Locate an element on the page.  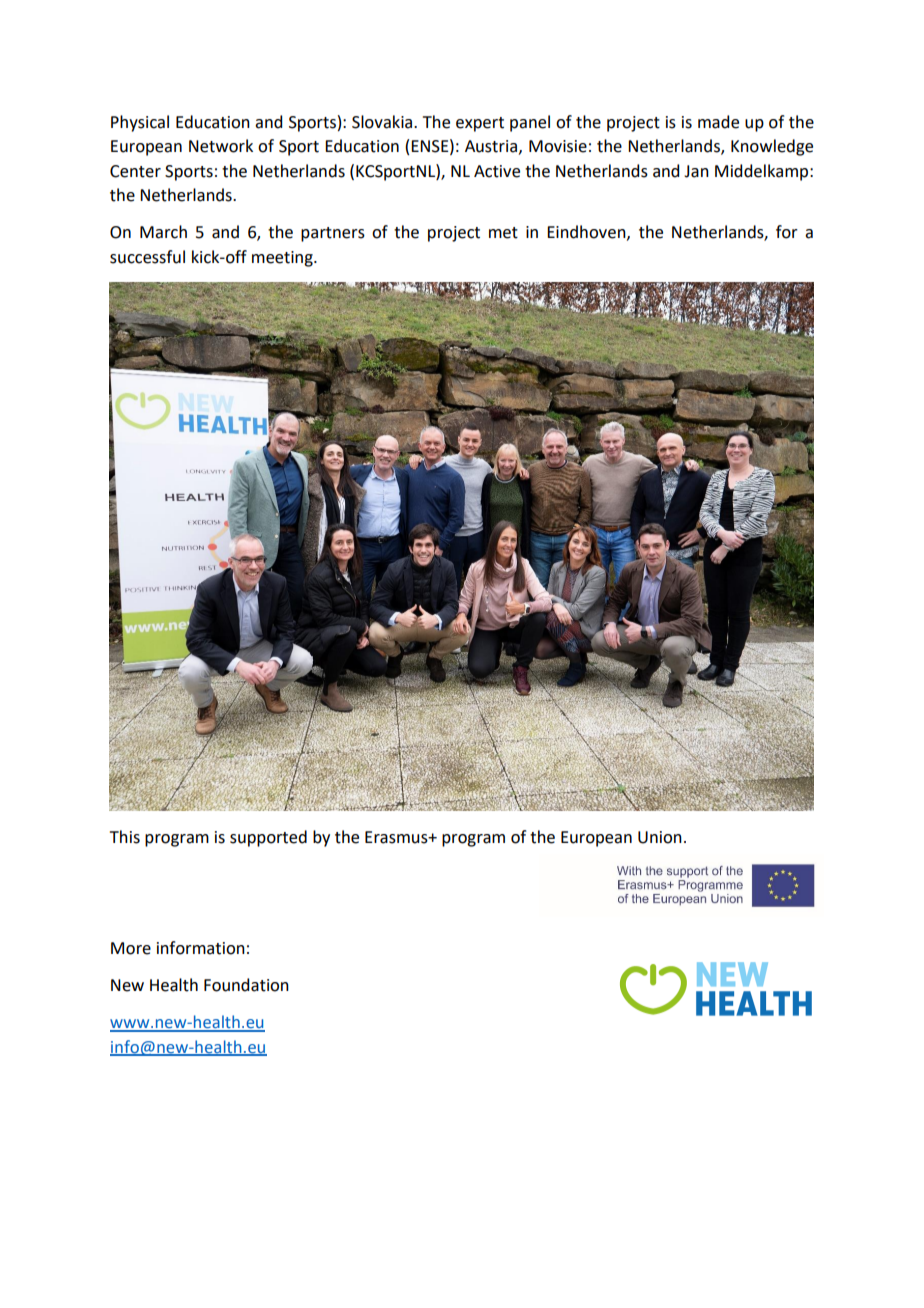
Union is located at coordinates (660, 837).
